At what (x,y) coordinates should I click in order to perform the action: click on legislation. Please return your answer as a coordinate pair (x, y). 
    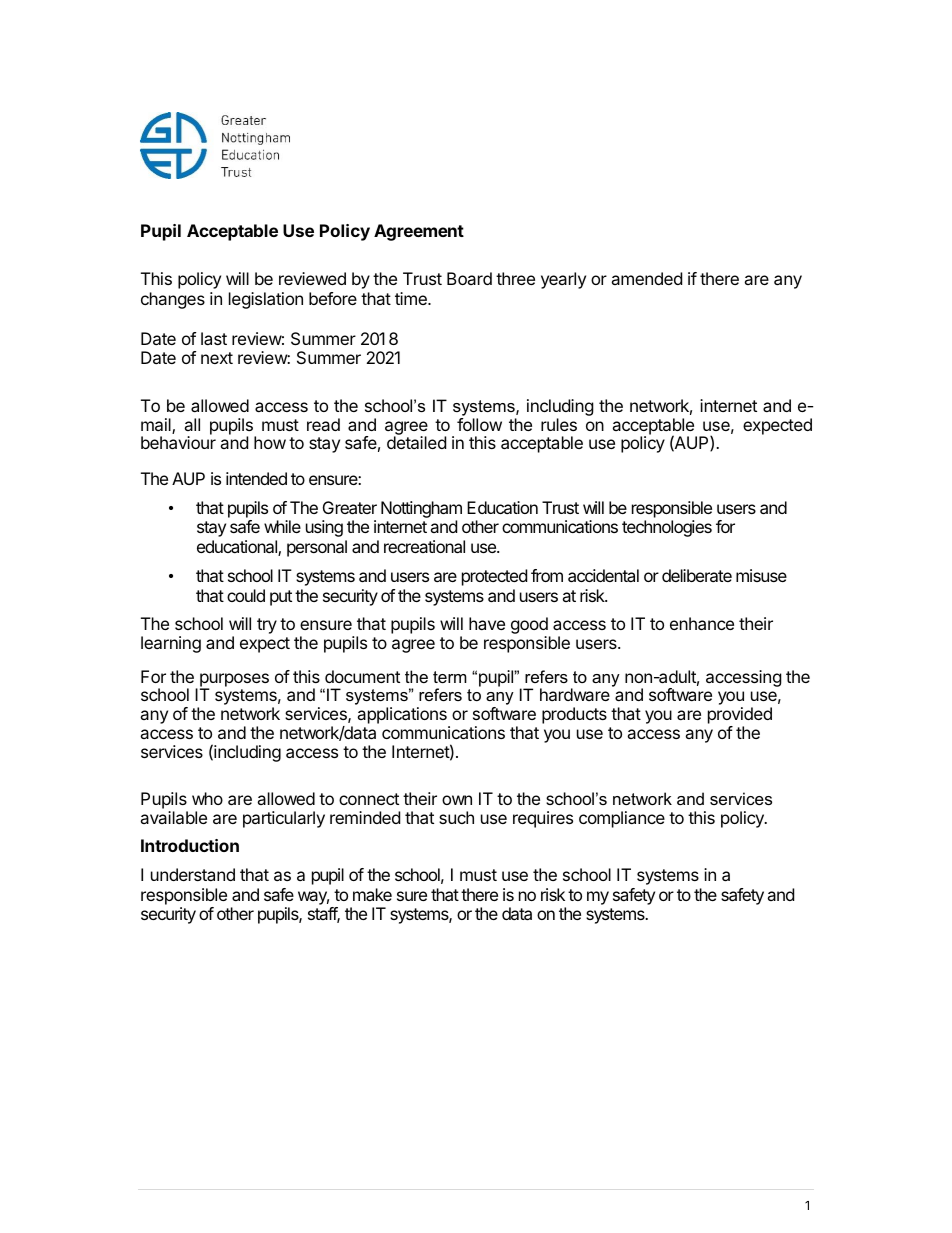
    Looking at the image, I should click on (266, 300).
